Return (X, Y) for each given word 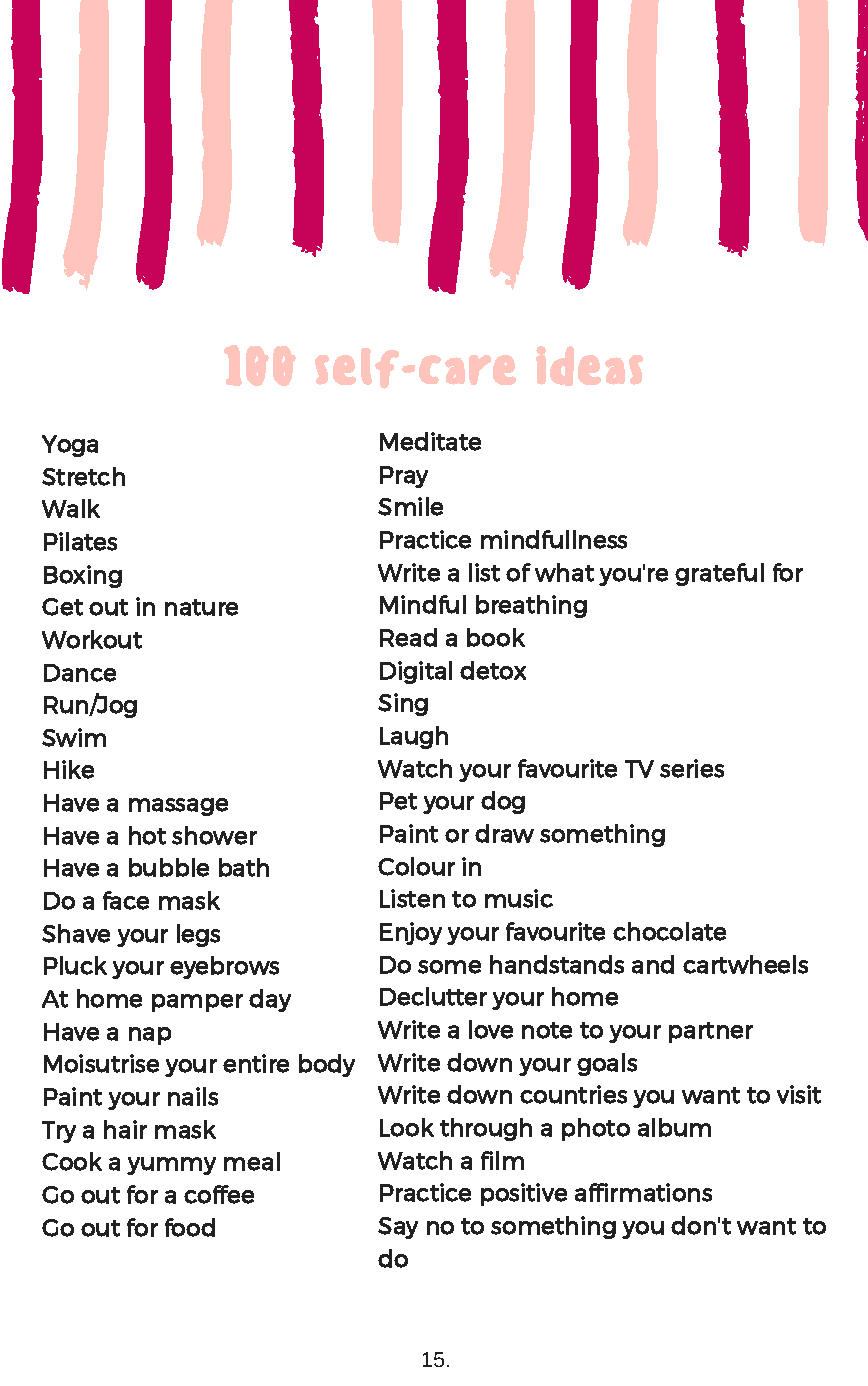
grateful (719, 574)
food (190, 1227)
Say (398, 1228)
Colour (416, 866)
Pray (404, 477)
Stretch (83, 476)
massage (178, 807)
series (692, 768)
